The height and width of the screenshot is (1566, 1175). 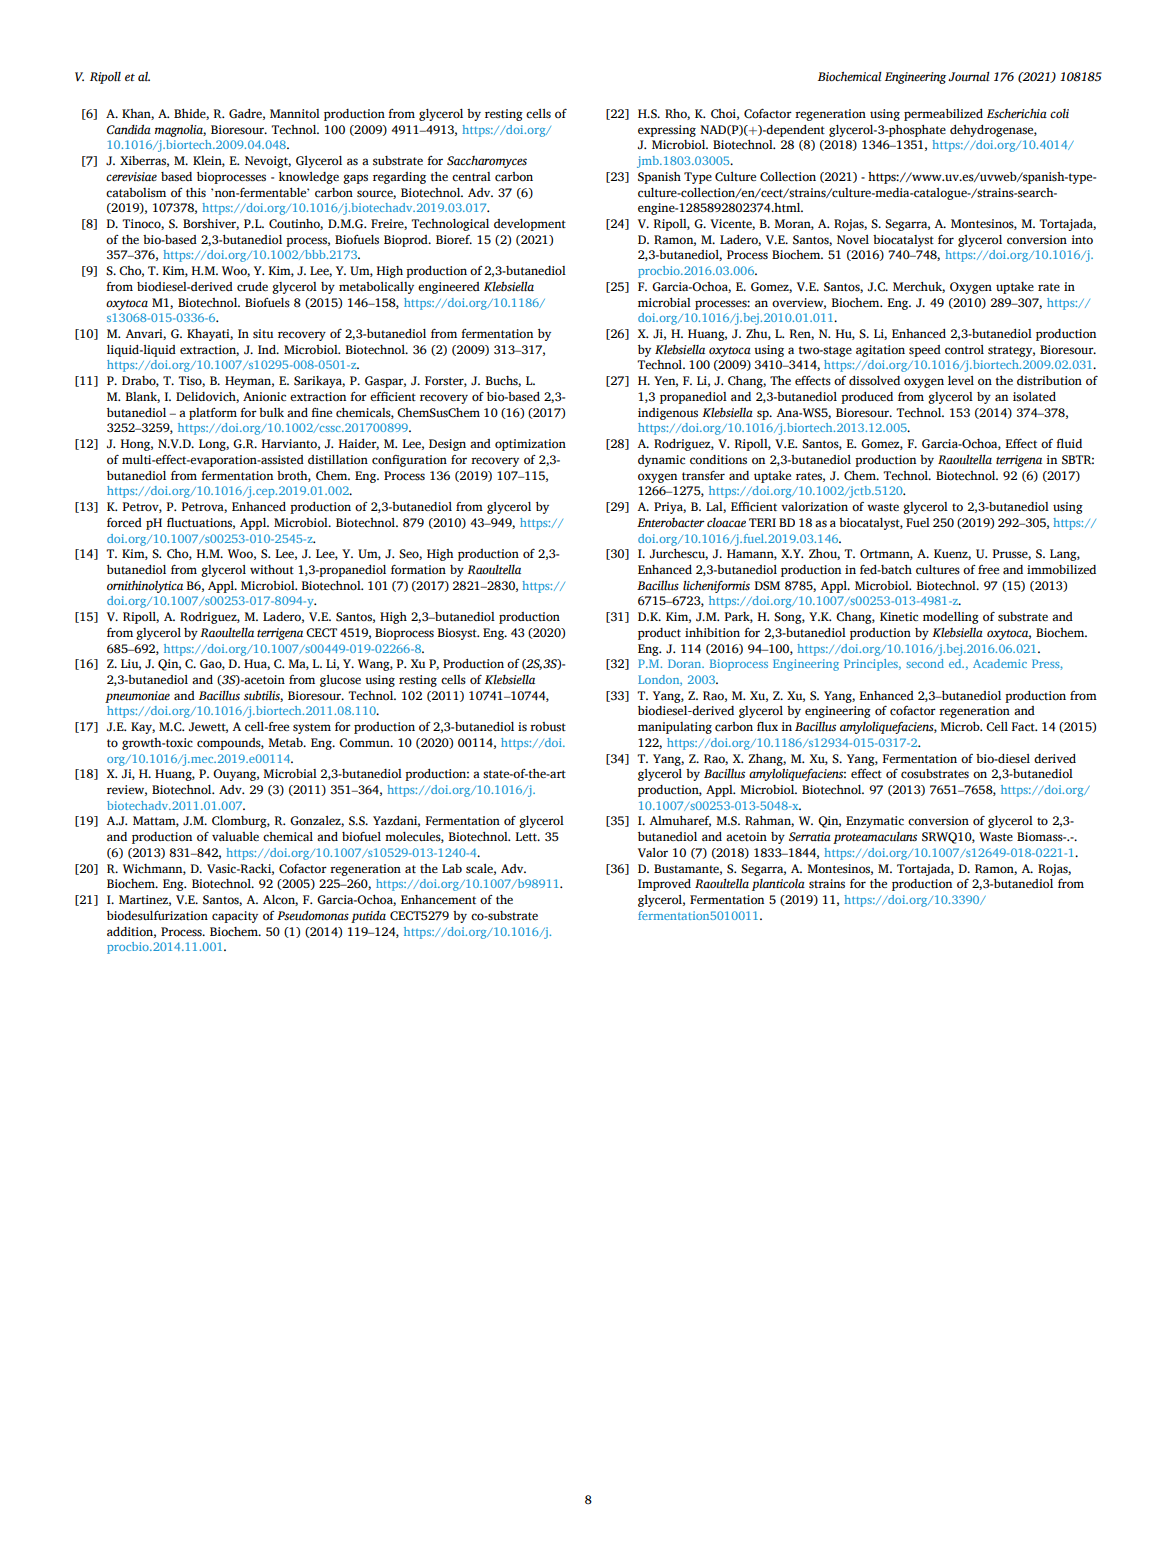 I want to click on crude, so click(x=252, y=286).
